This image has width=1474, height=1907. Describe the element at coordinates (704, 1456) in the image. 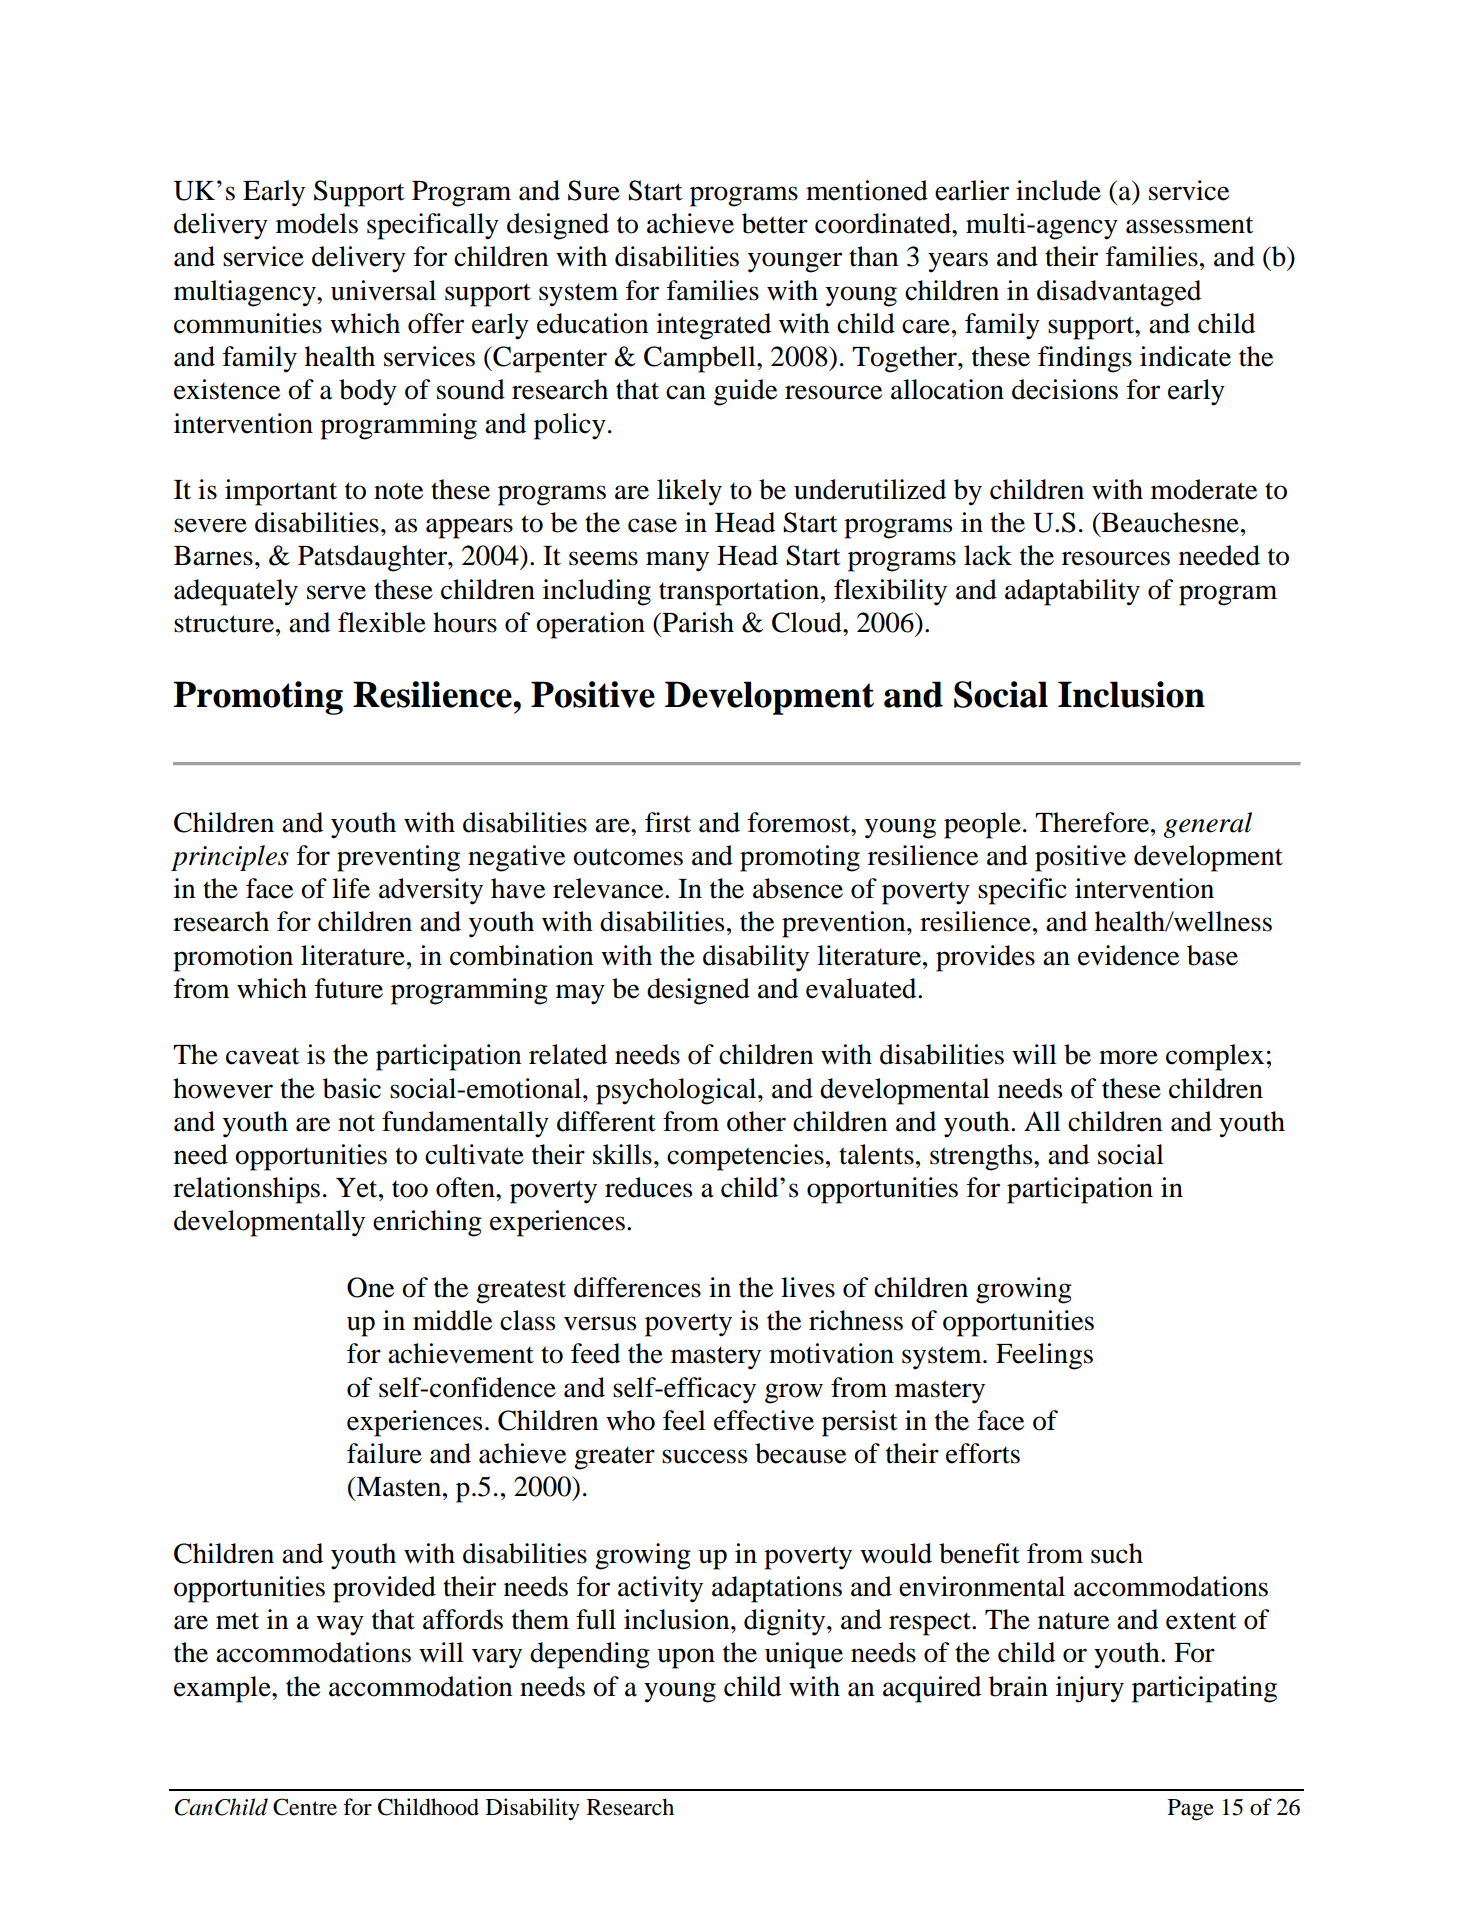

I see `success` at that location.
